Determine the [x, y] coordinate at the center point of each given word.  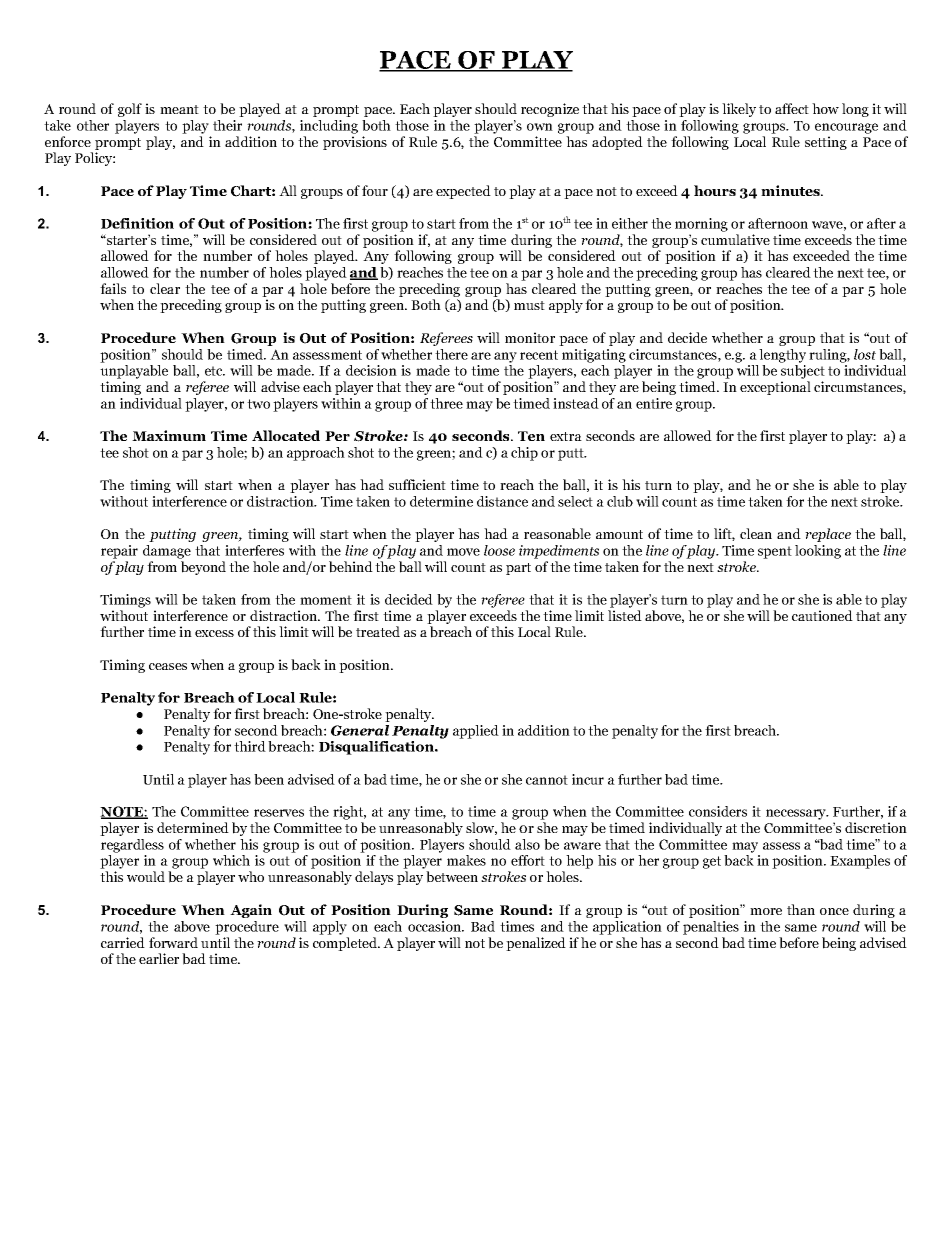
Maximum [169, 435]
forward [173, 942]
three [446, 403]
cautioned [822, 615]
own [540, 127]
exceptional [775, 388]
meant [179, 109]
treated [378, 631]
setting [826, 143]
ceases [168, 666]
